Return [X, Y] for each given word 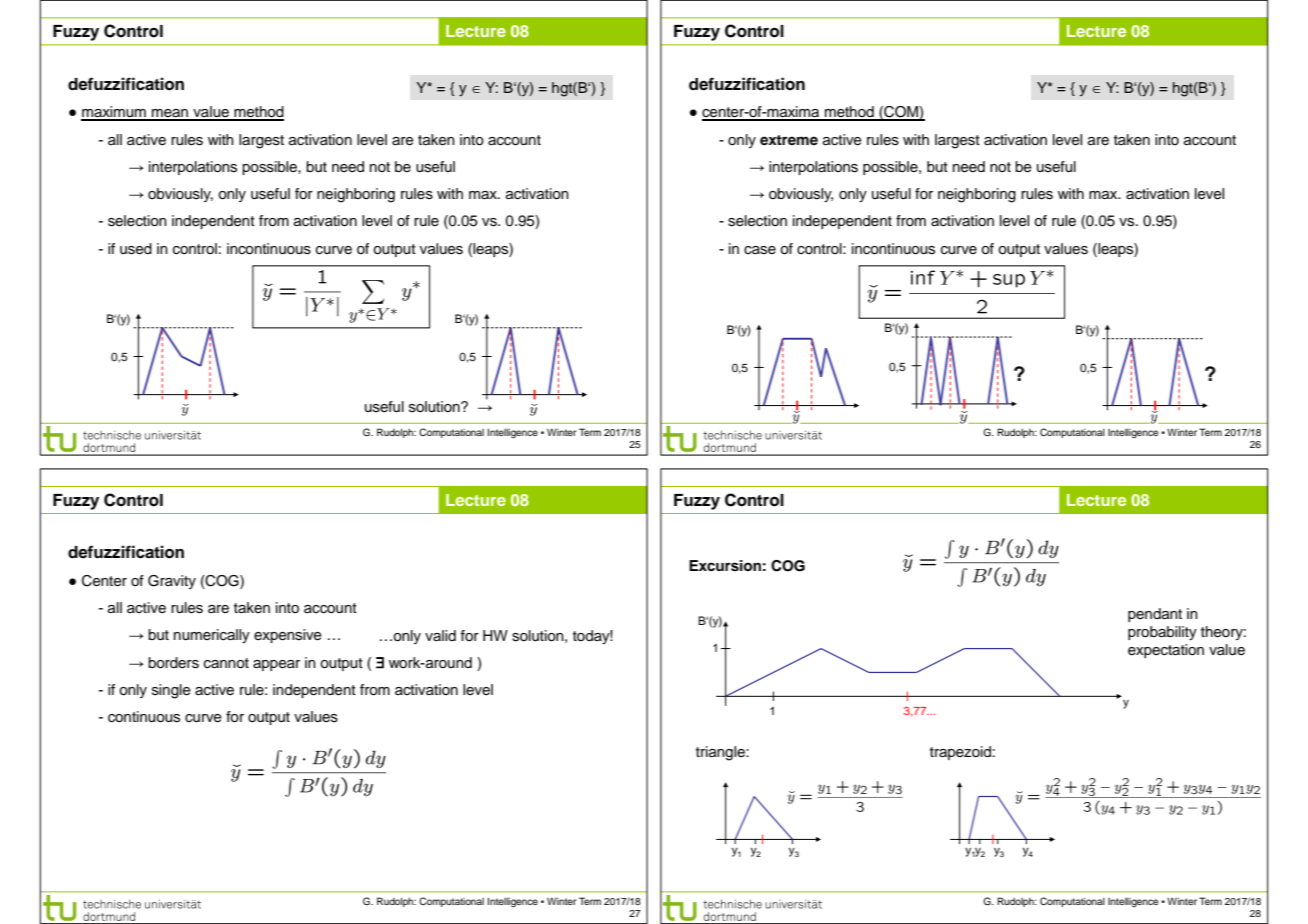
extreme [789, 140]
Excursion [725, 566]
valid [440, 635]
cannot [226, 663]
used [136, 249]
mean [170, 114]
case [760, 250]
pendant [1155, 615]
